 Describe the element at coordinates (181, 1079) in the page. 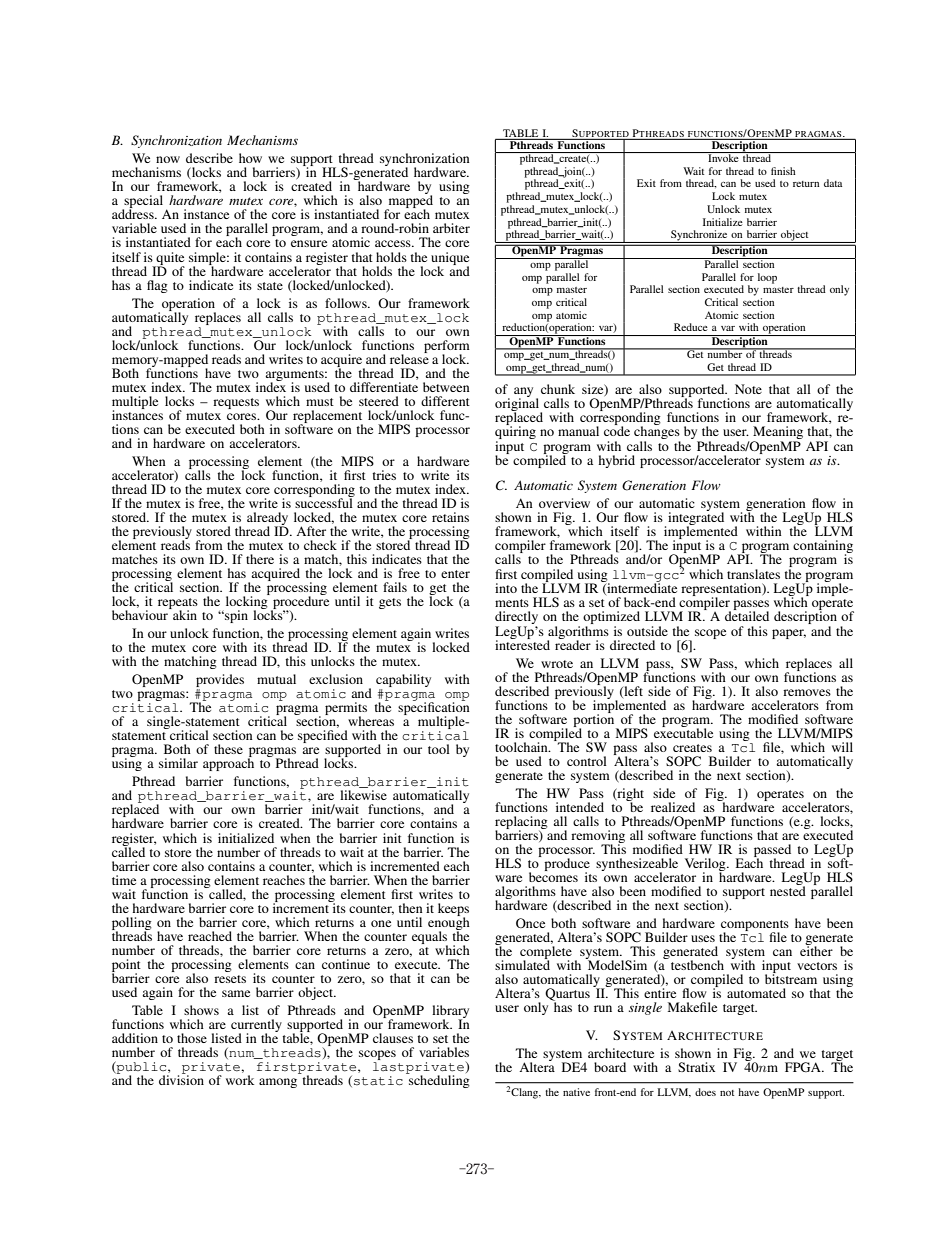

I see `division` at that location.
